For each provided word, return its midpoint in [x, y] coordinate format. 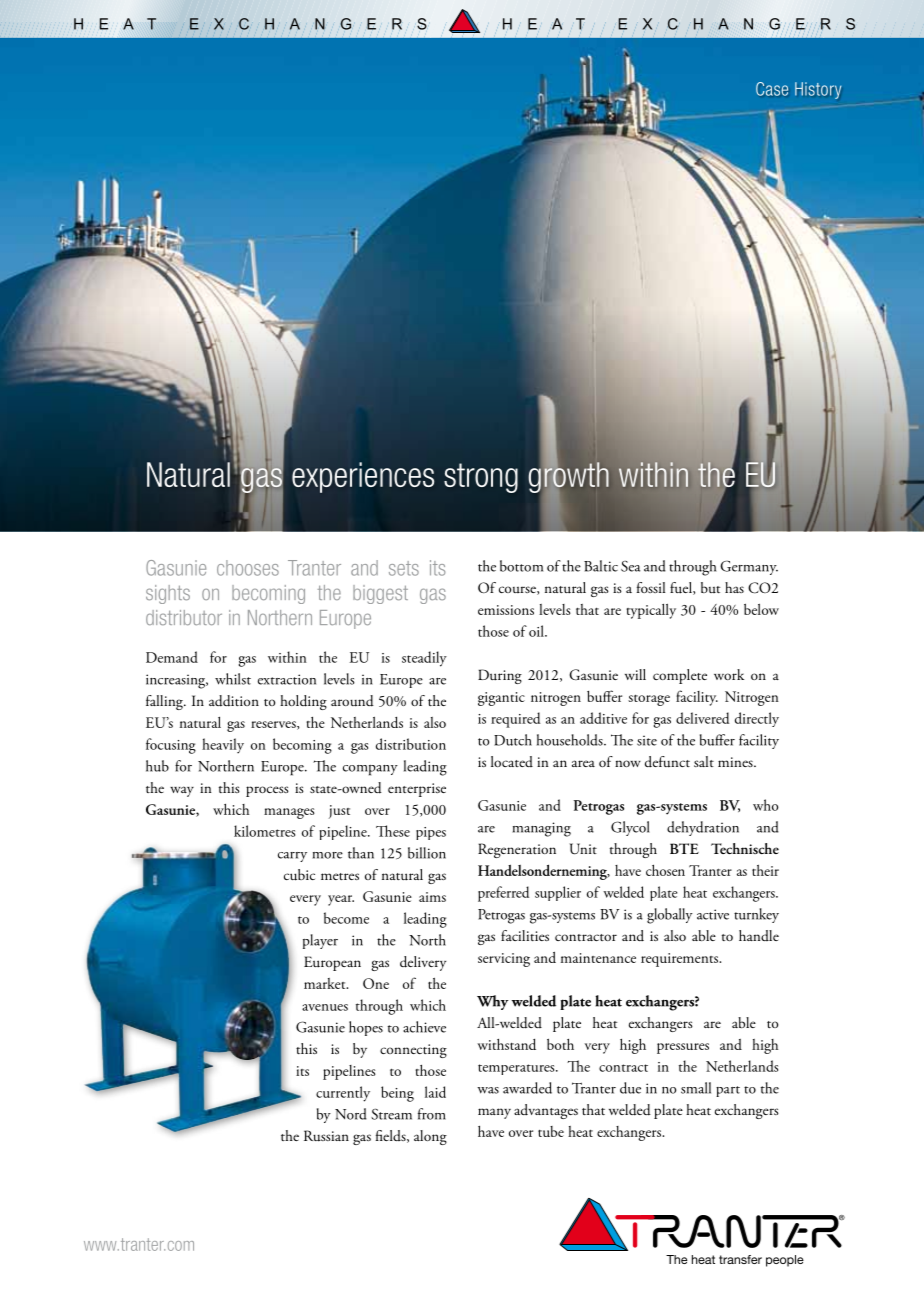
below [761, 609]
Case [772, 89]
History [818, 90]
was [488, 1090]
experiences [363, 477]
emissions [506, 610]
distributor [184, 617]
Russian [326, 1136]
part [728, 1091]
